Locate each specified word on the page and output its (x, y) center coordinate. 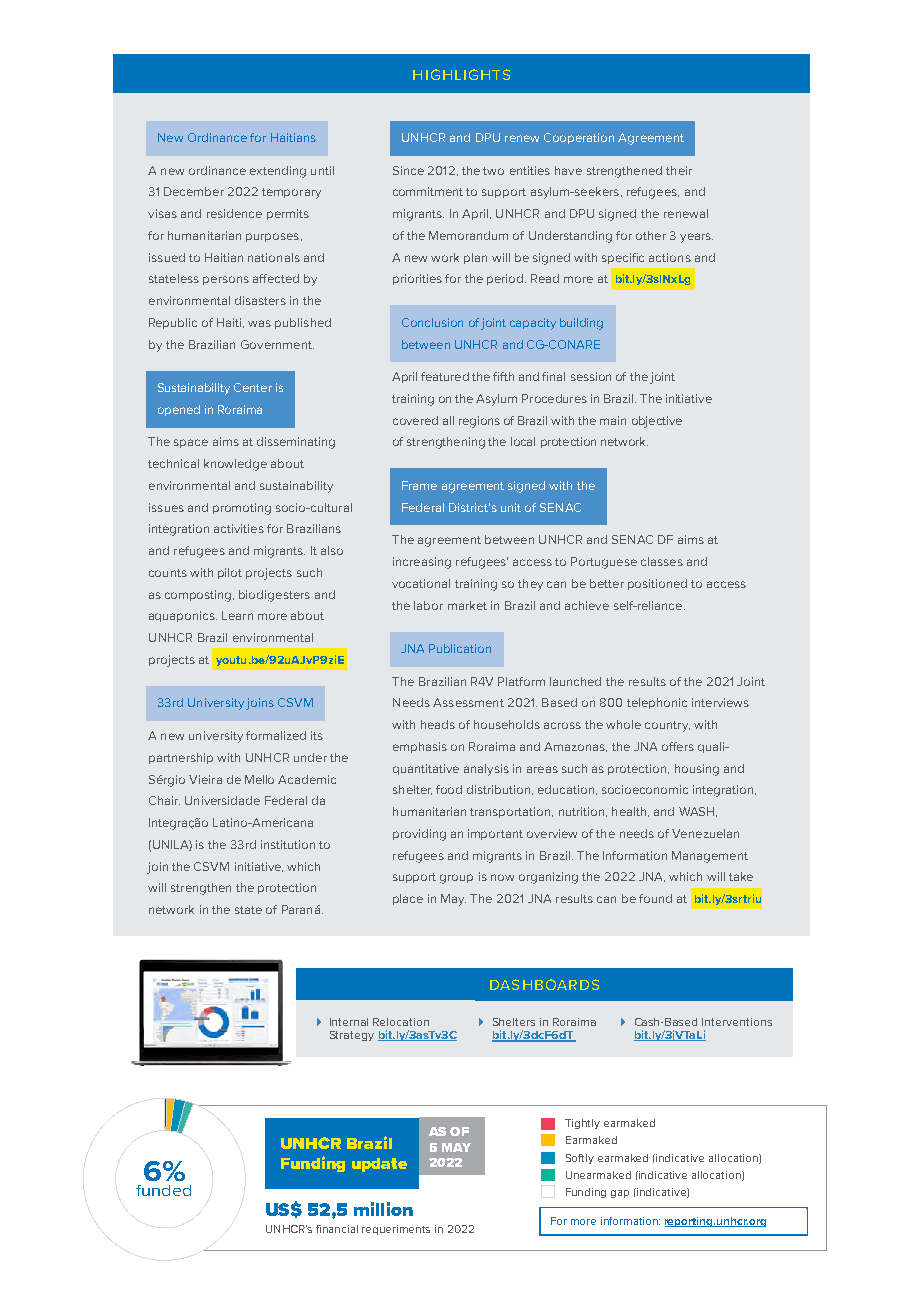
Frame (419, 485)
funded (163, 1190)
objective (657, 422)
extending (278, 172)
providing (419, 835)
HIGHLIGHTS (461, 74)
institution (288, 844)
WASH (698, 812)
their (679, 170)
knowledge (235, 465)
